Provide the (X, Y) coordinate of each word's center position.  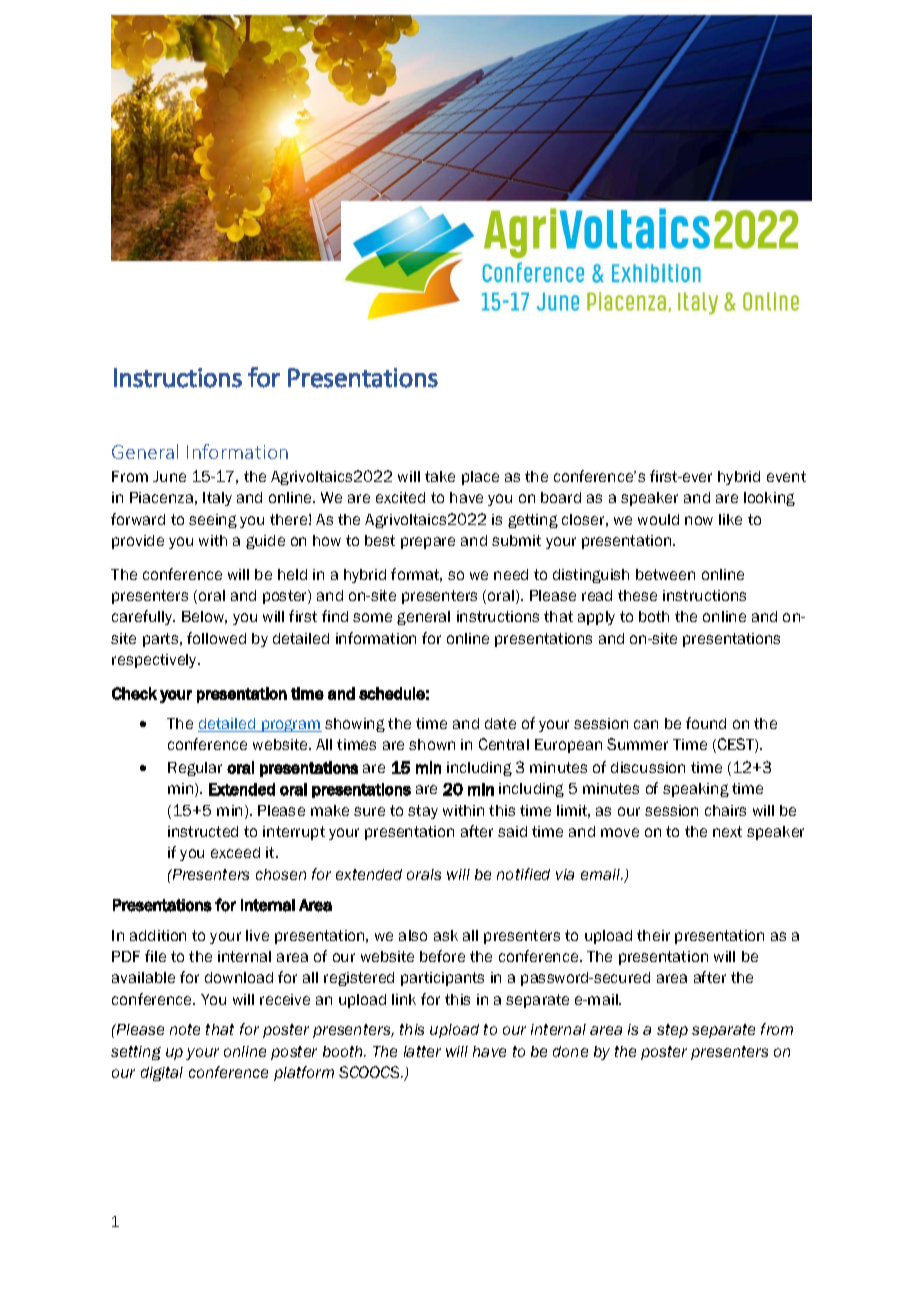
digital (162, 1074)
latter (422, 1051)
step (672, 1031)
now (699, 520)
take (440, 476)
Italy (217, 499)
